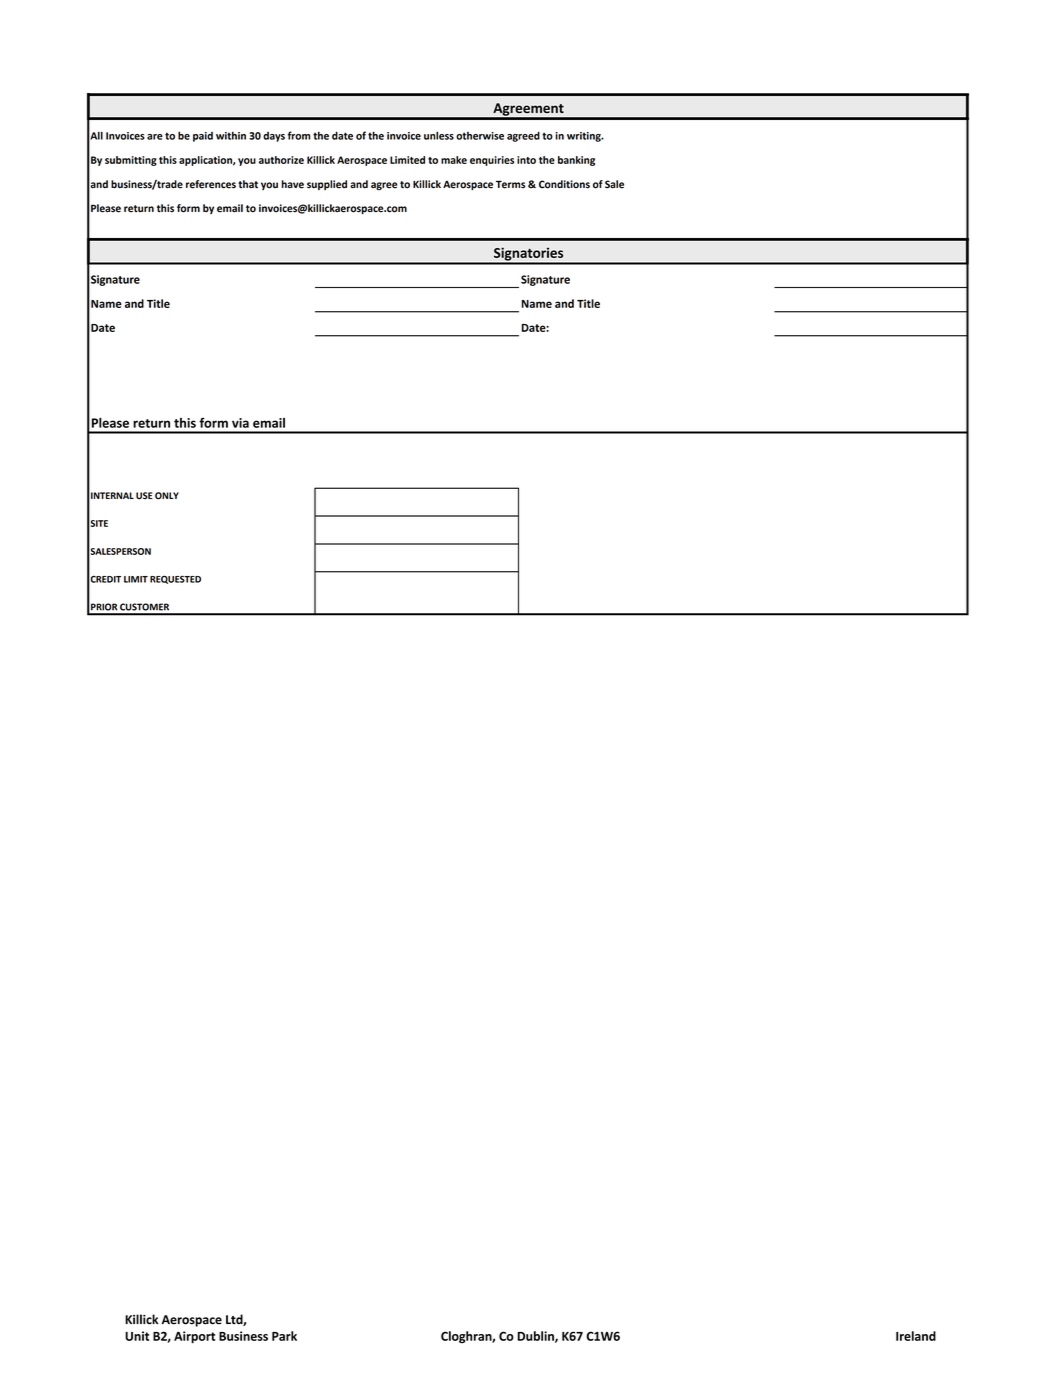  I want to click on into, so click(526, 160).
